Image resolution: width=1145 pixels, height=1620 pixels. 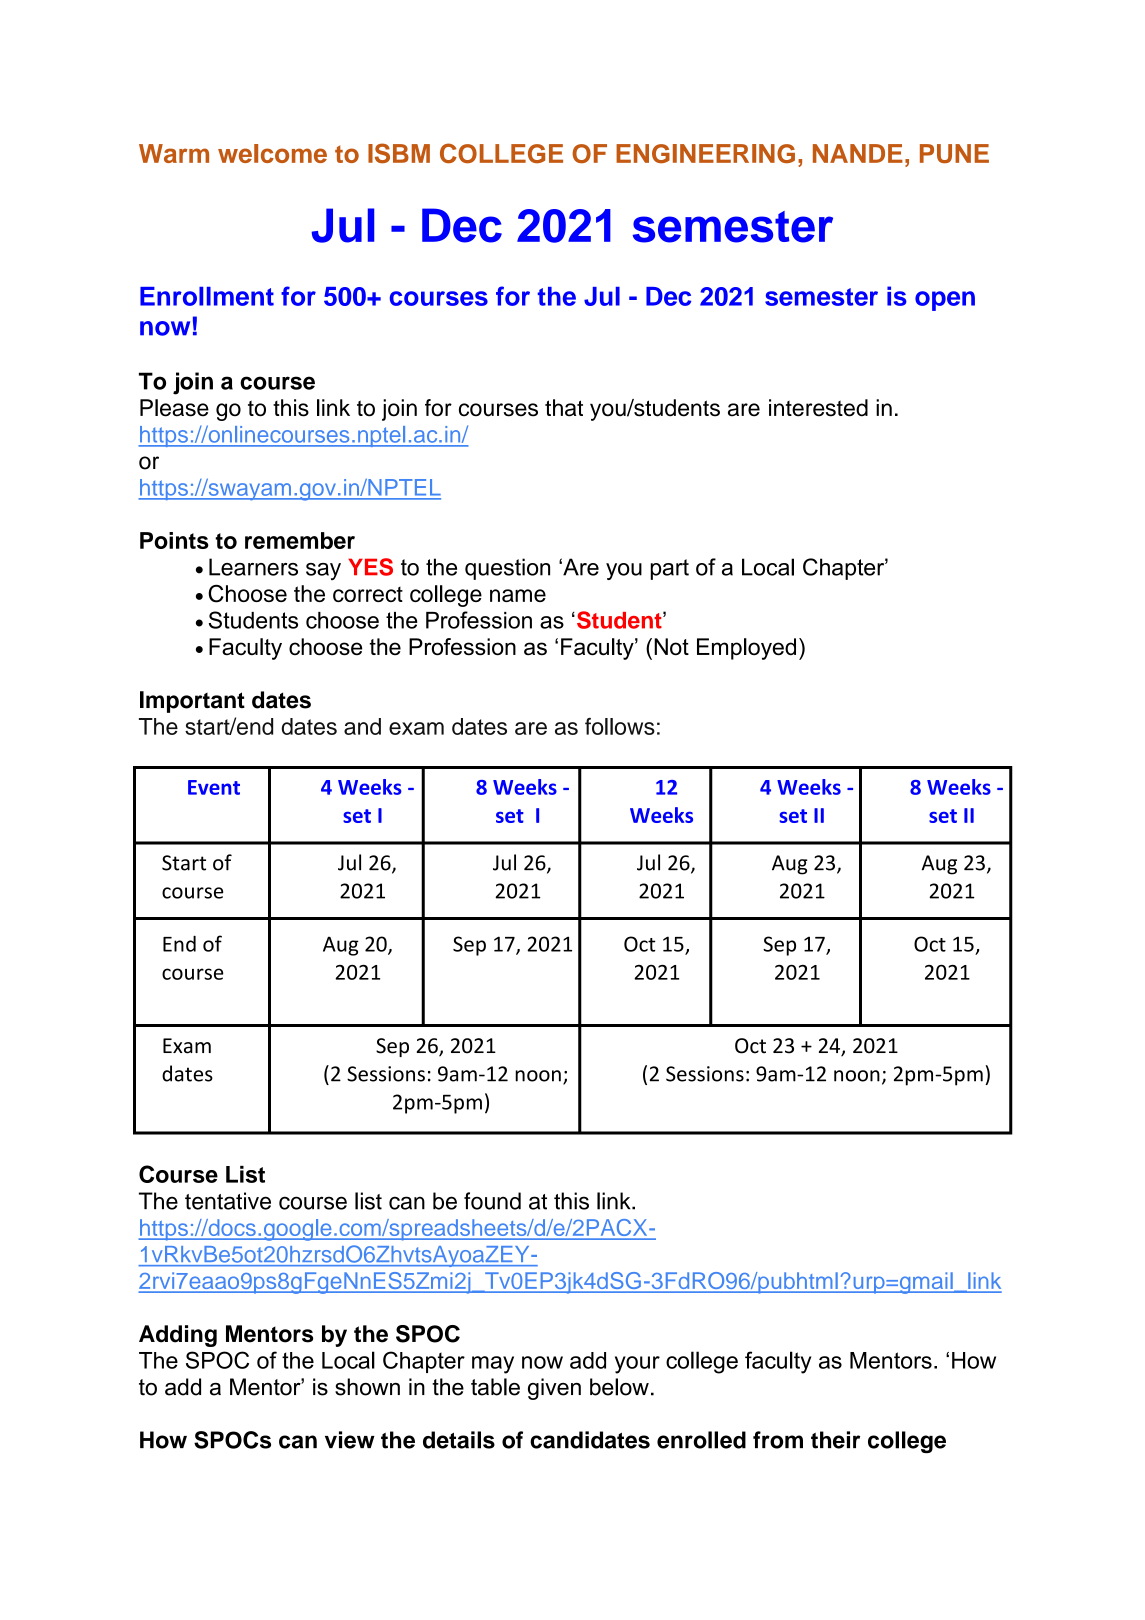 What do you see at coordinates (174, 153) in the page?
I see `Warm` at bounding box center [174, 153].
